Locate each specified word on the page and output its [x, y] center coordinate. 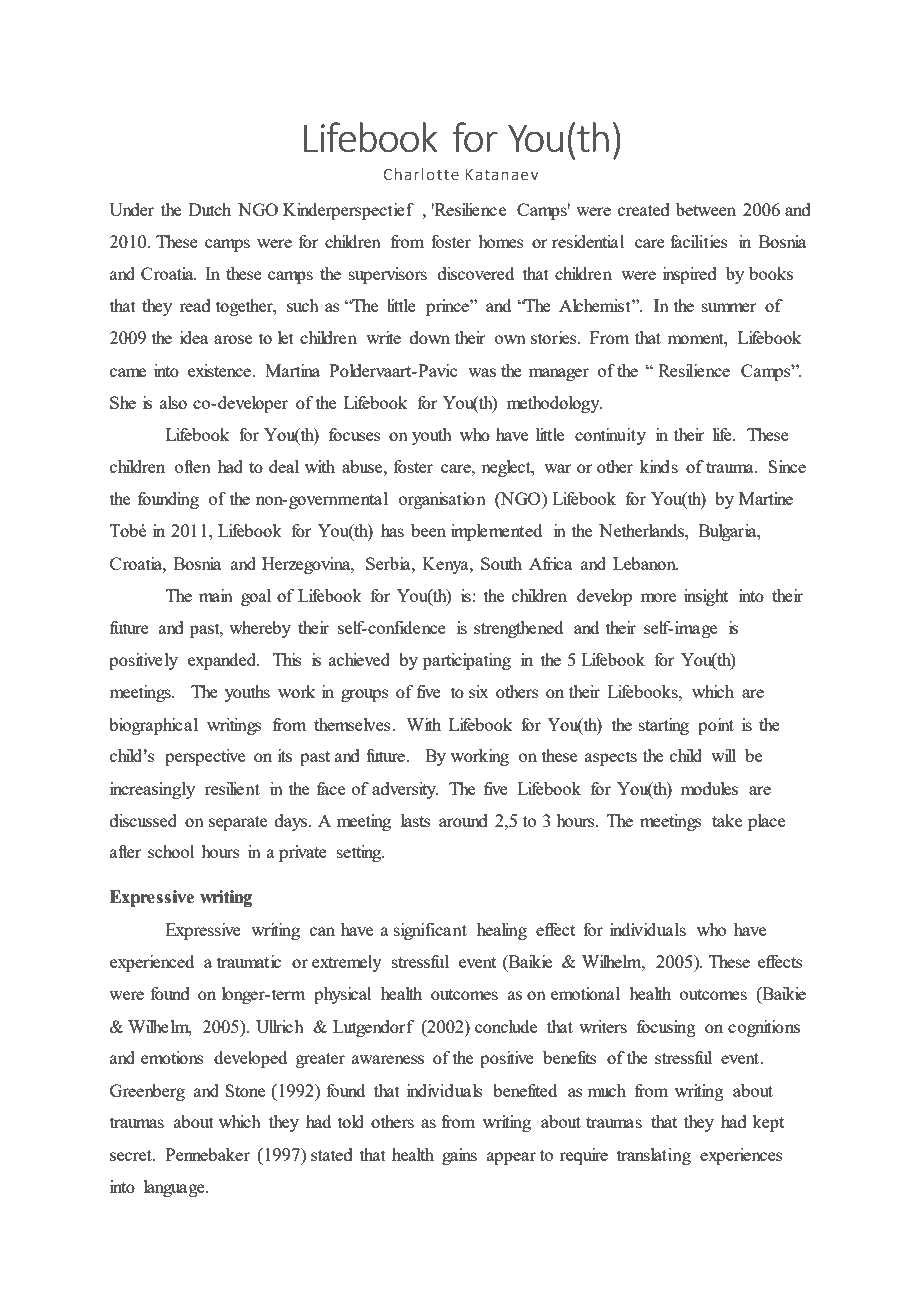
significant [430, 931]
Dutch [210, 209]
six [479, 691]
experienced [152, 963]
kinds [659, 466]
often [193, 466]
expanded [223, 661]
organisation [442, 500]
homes [501, 241]
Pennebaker [208, 1154]
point [716, 726]
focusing [666, 1028]
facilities [699, 241]
